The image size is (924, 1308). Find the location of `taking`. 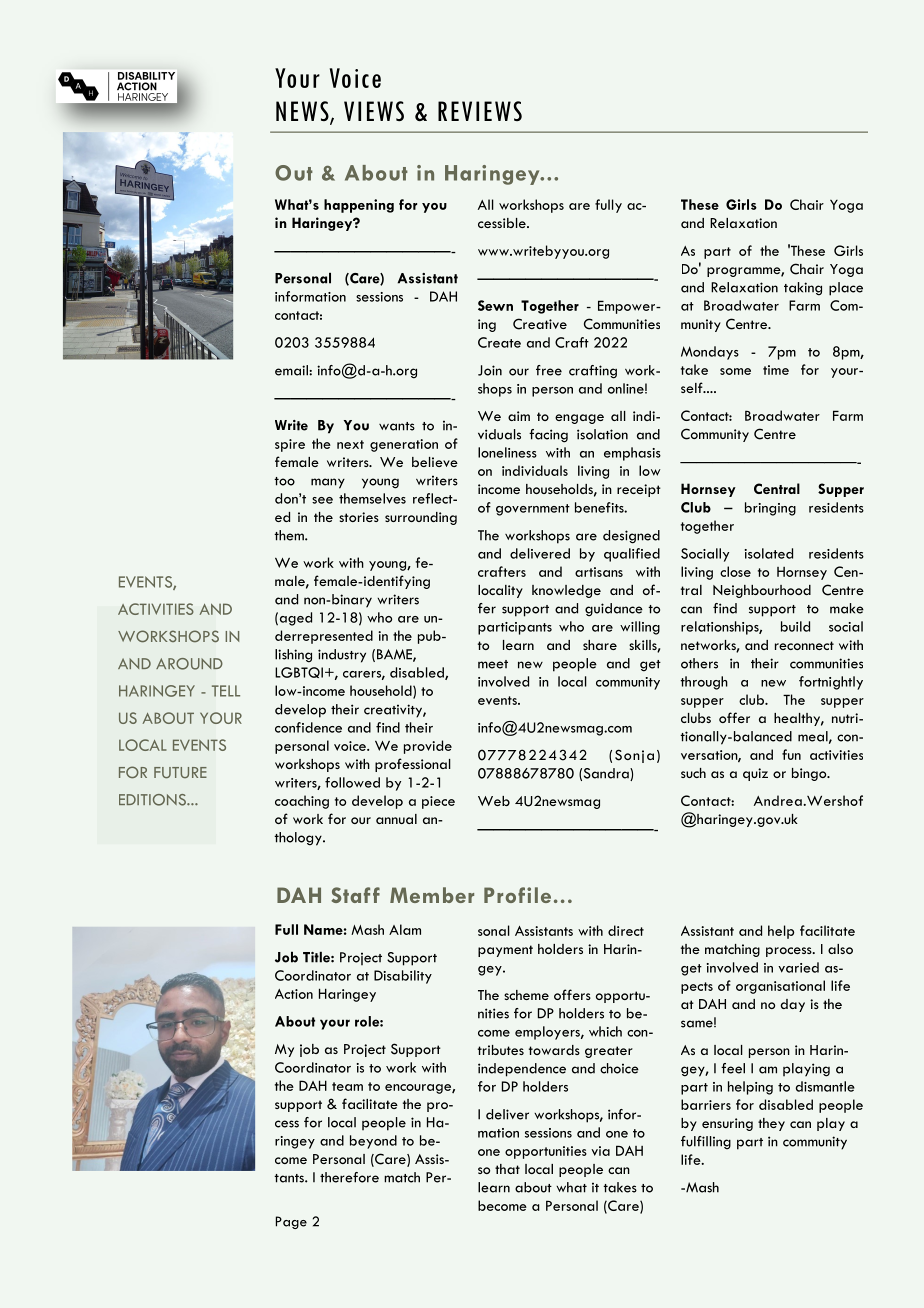

taking is located at coordinates (803, 289).
